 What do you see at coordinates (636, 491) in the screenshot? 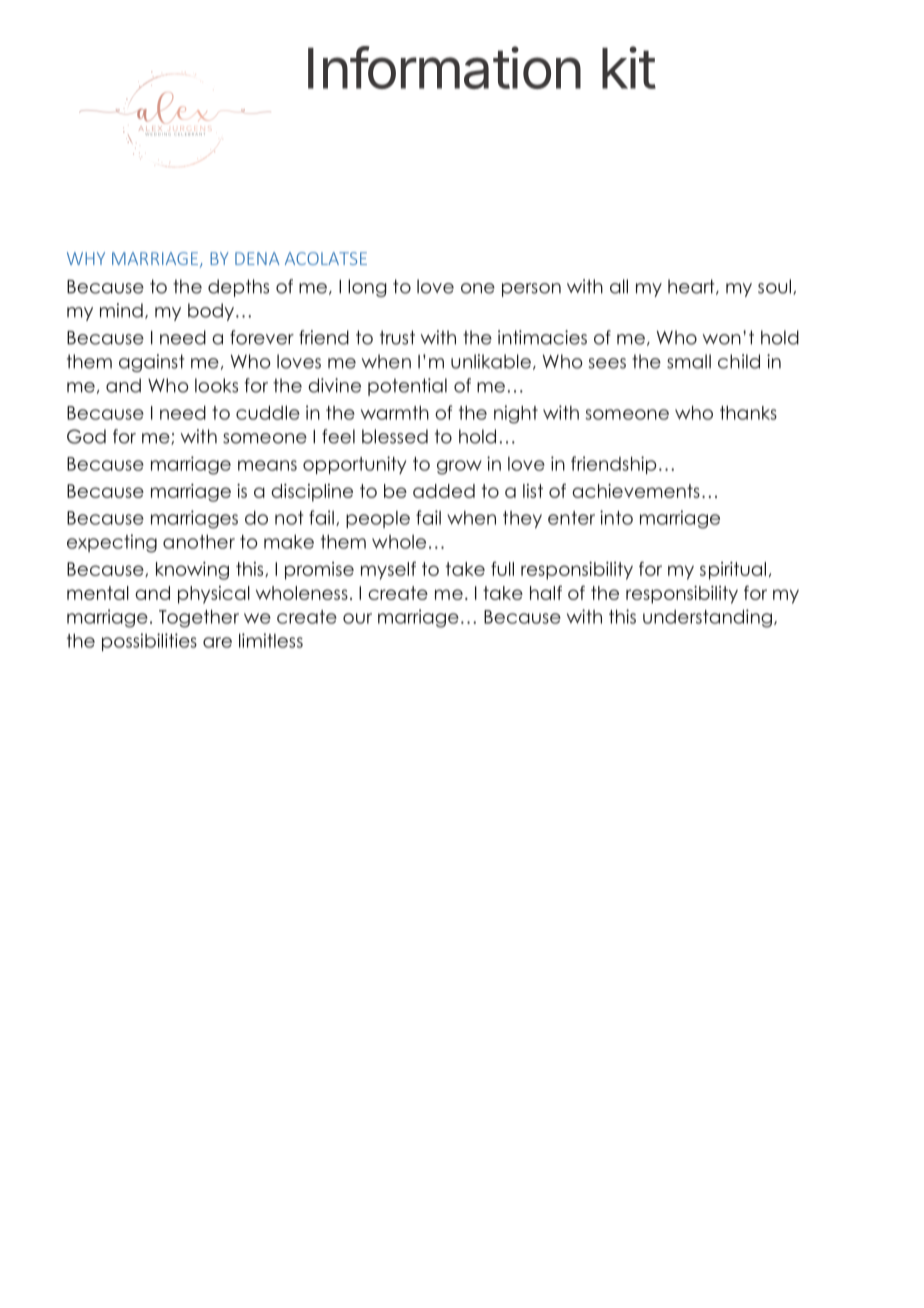
I see `achievements` at bounding box center [636, 491].
